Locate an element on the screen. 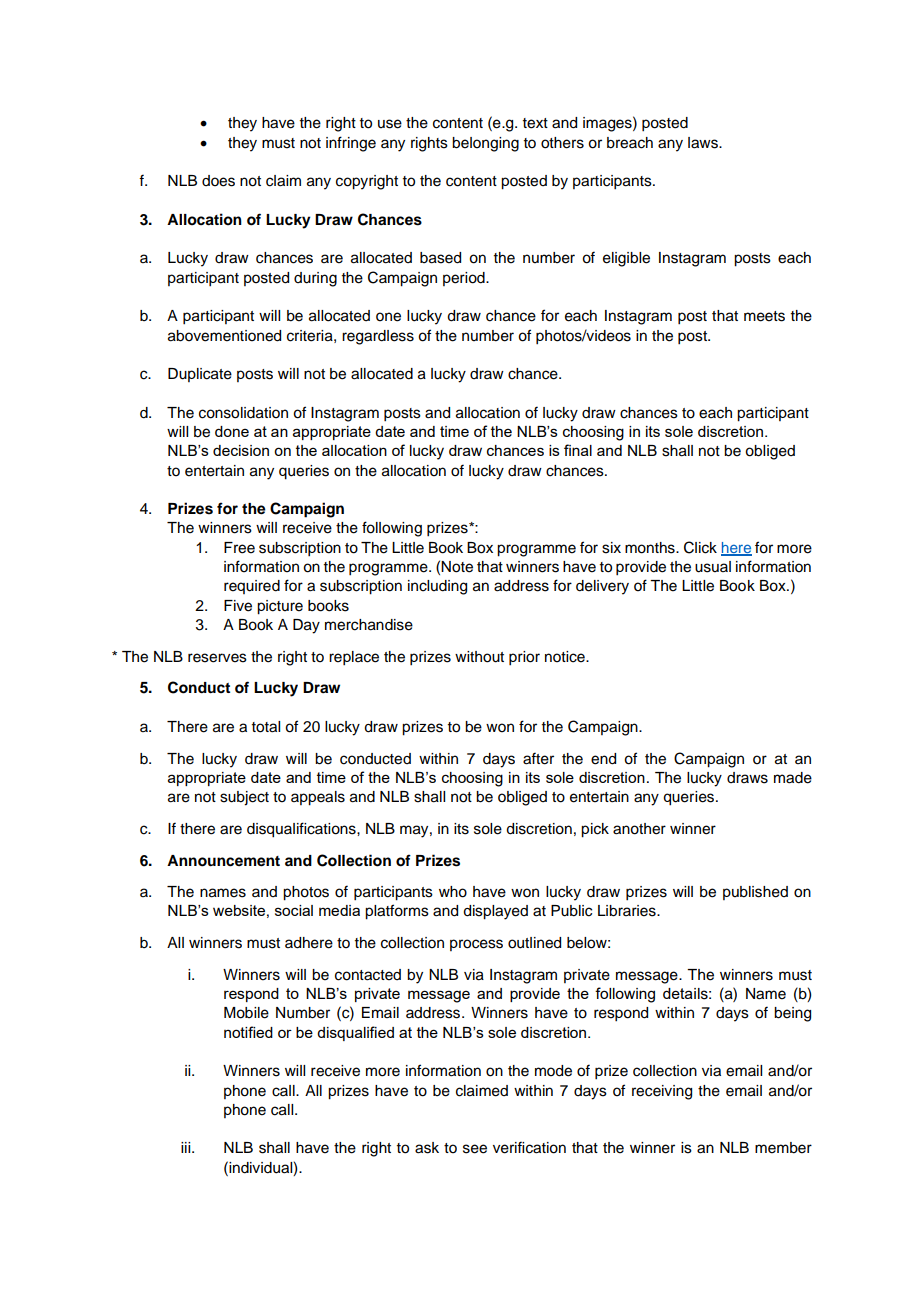 The width and height of the screenshot is (924, 1308). picture is located at coordinates (280, 607).
